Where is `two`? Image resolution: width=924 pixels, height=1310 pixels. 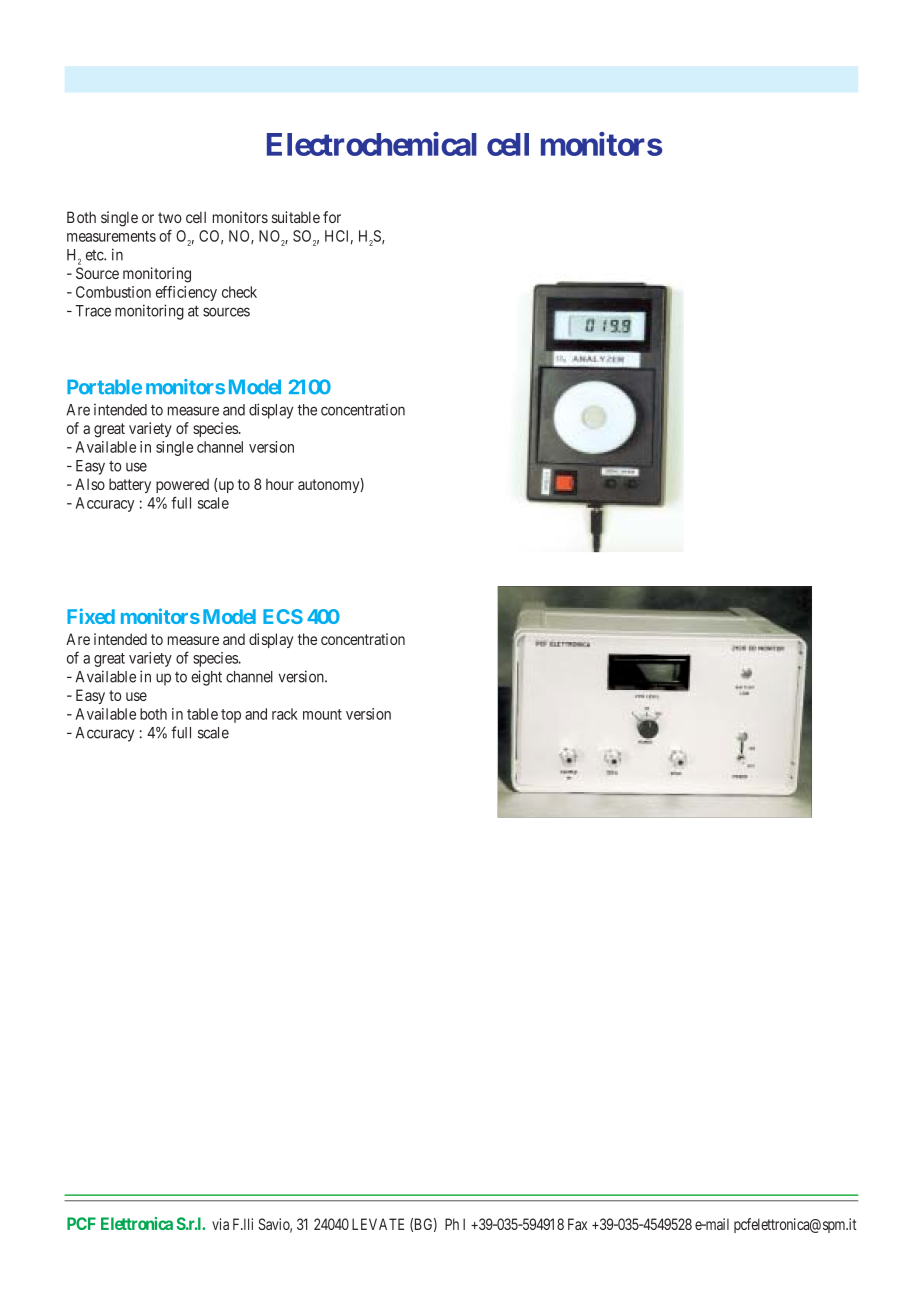
two is located at coordinates (170, 217).
